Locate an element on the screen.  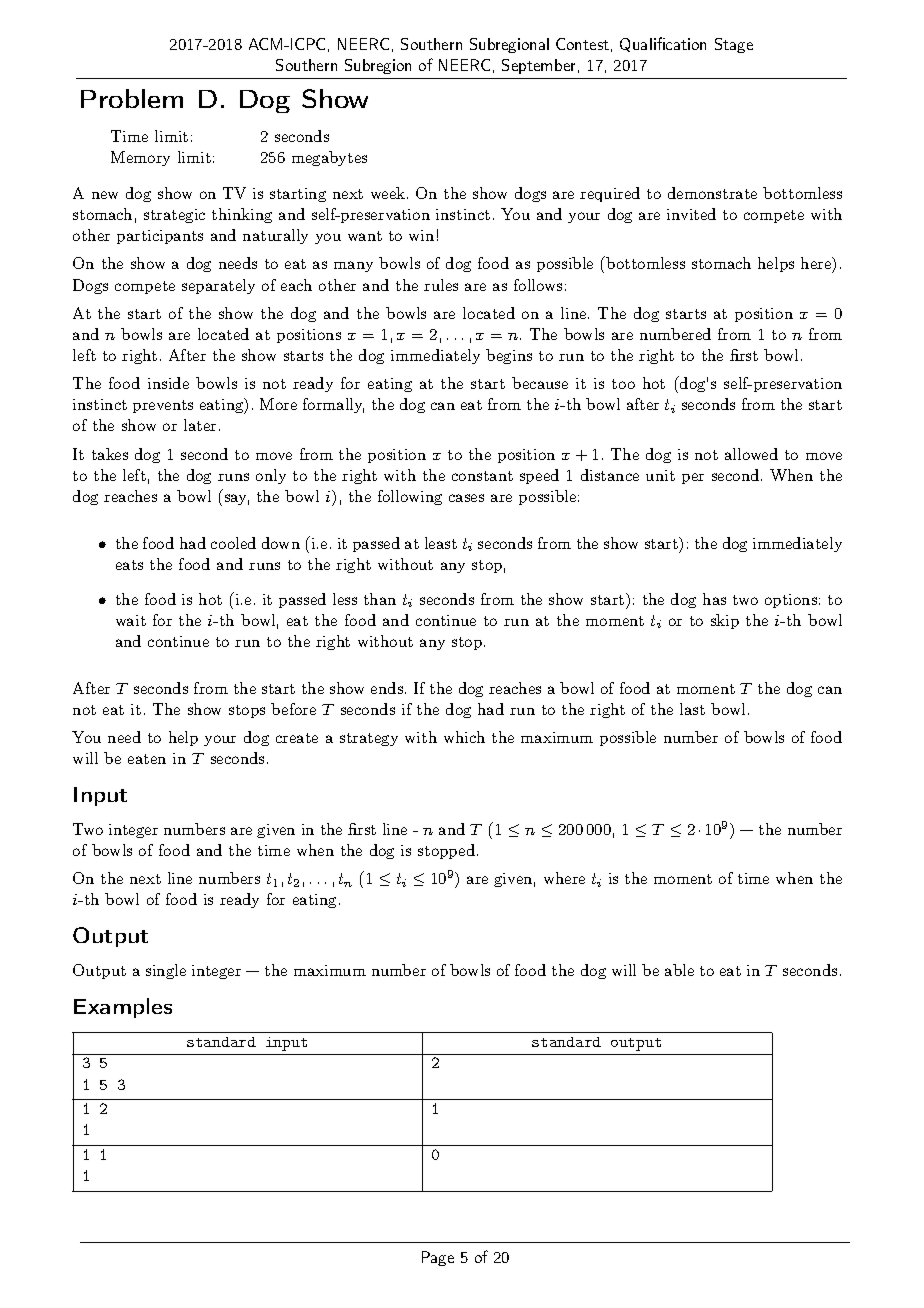
Examples is located at coordinates (123, 1008).
